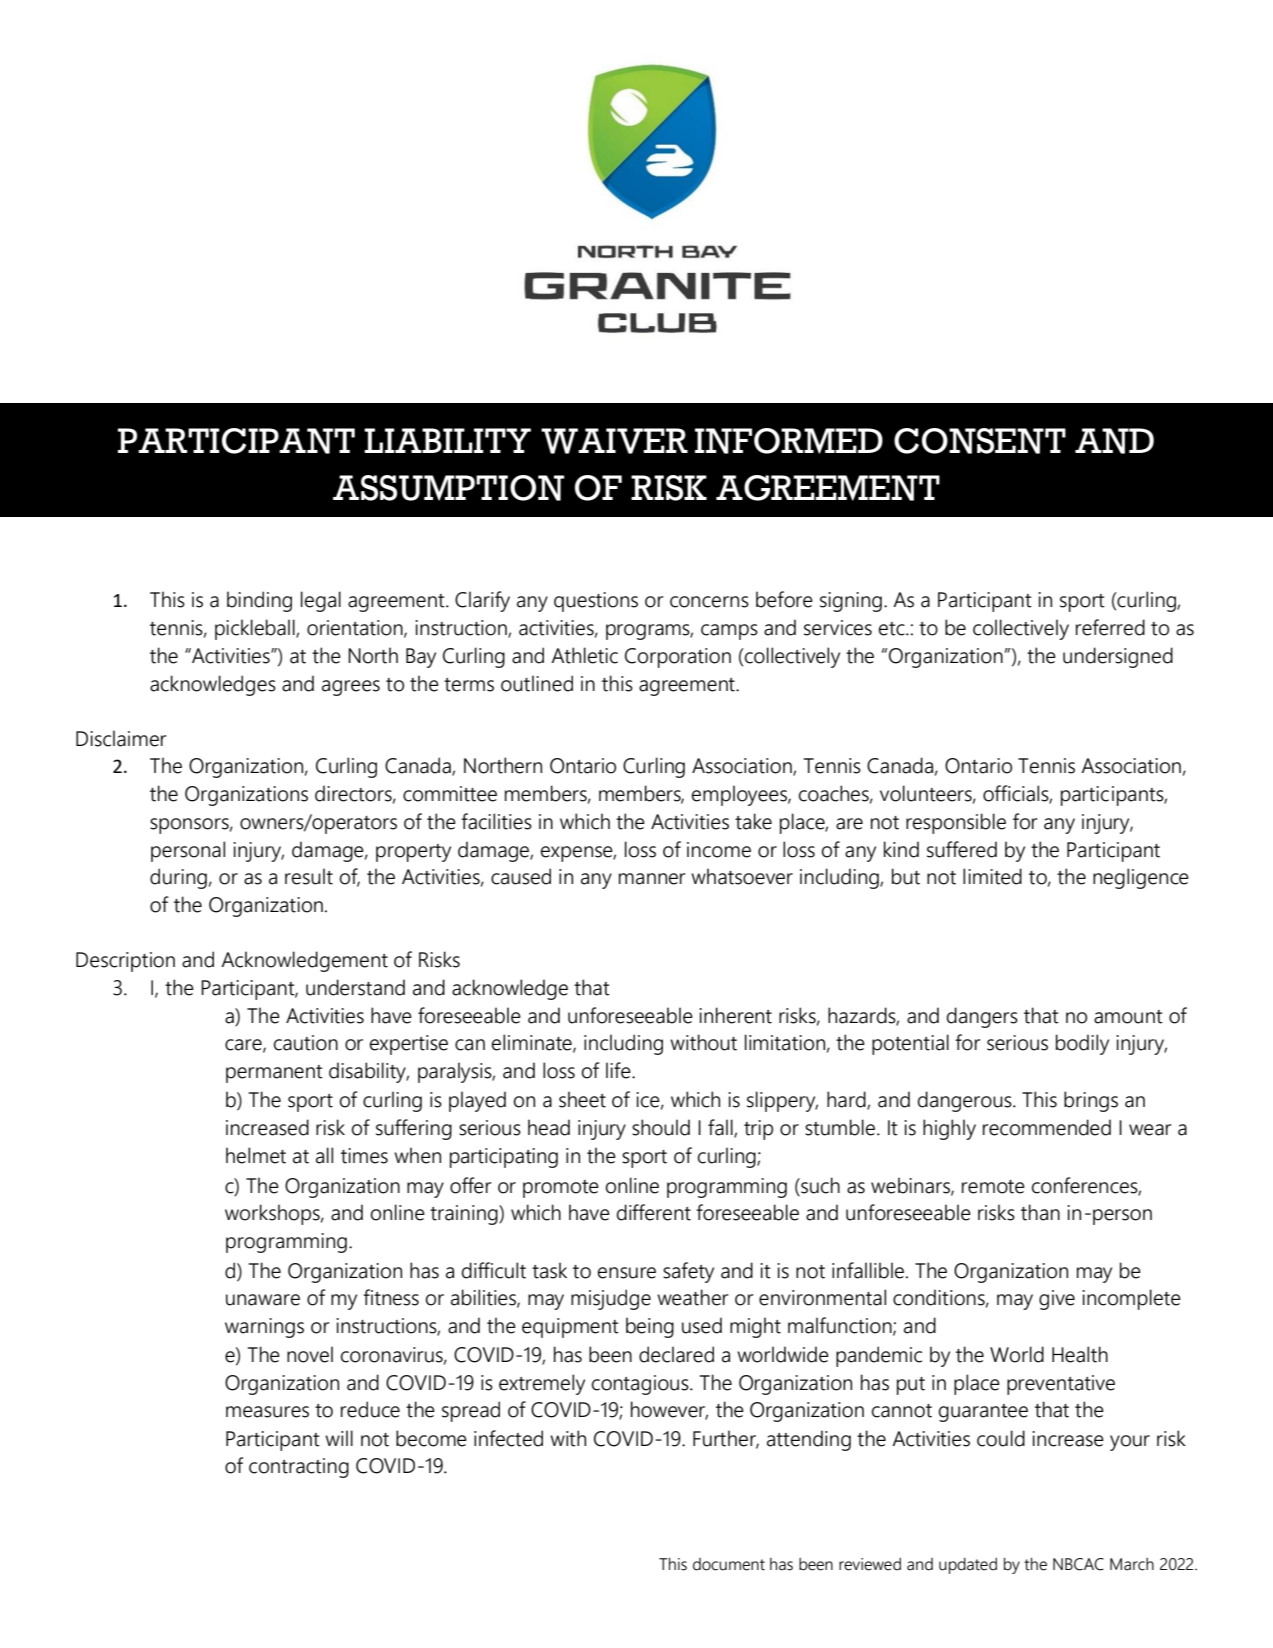  I want to click on document, so click(729, 1564).
